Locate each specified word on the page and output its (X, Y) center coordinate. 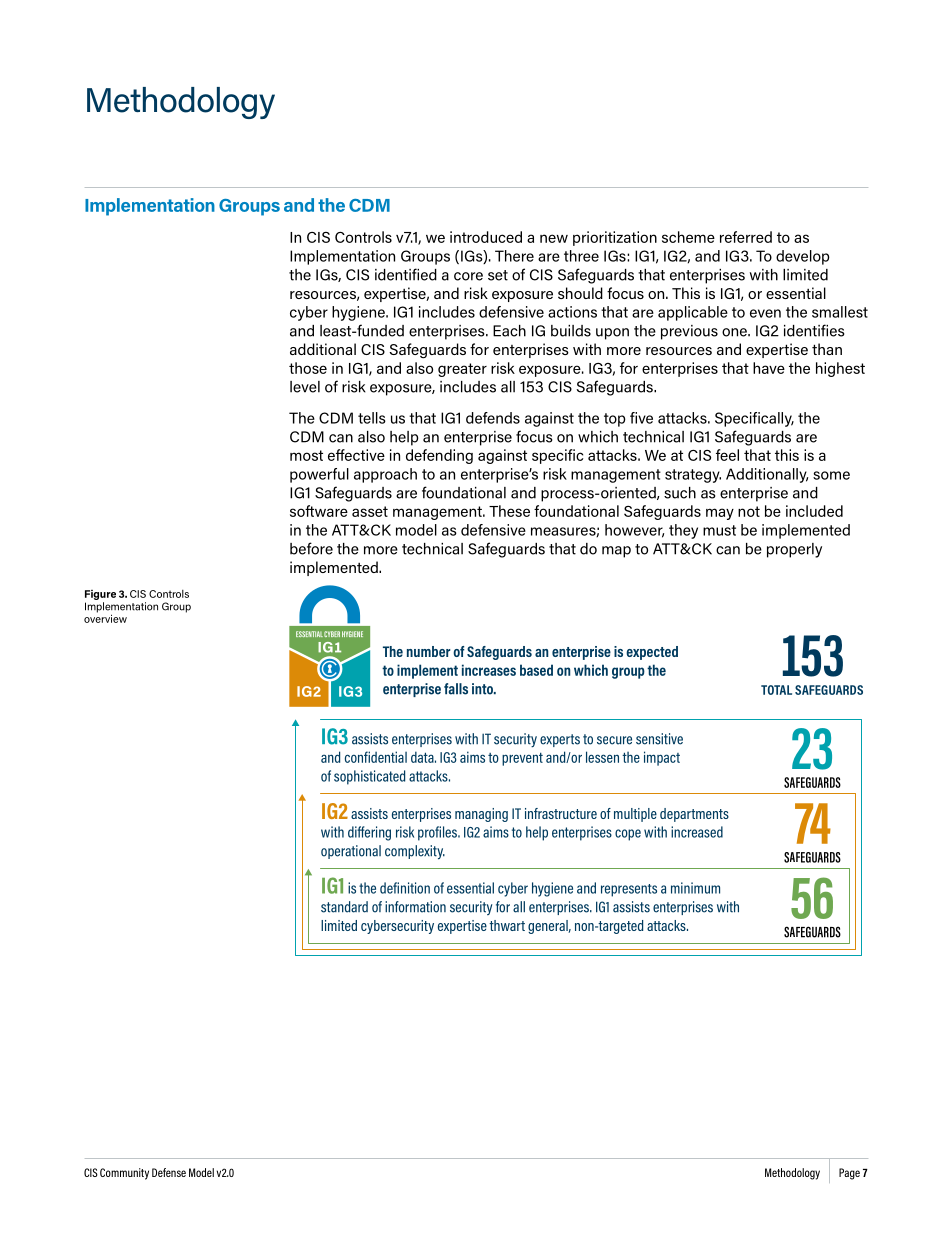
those (308, 368)
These (509, 511)
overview (105, 617)
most (306, 455)
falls (456, 689)
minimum (695, 888)
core (468, 276)
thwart (507, 925)
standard (344, 907)
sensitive (659, 739)
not (749, 511)
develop (803, 257)
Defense (169, 1172)
